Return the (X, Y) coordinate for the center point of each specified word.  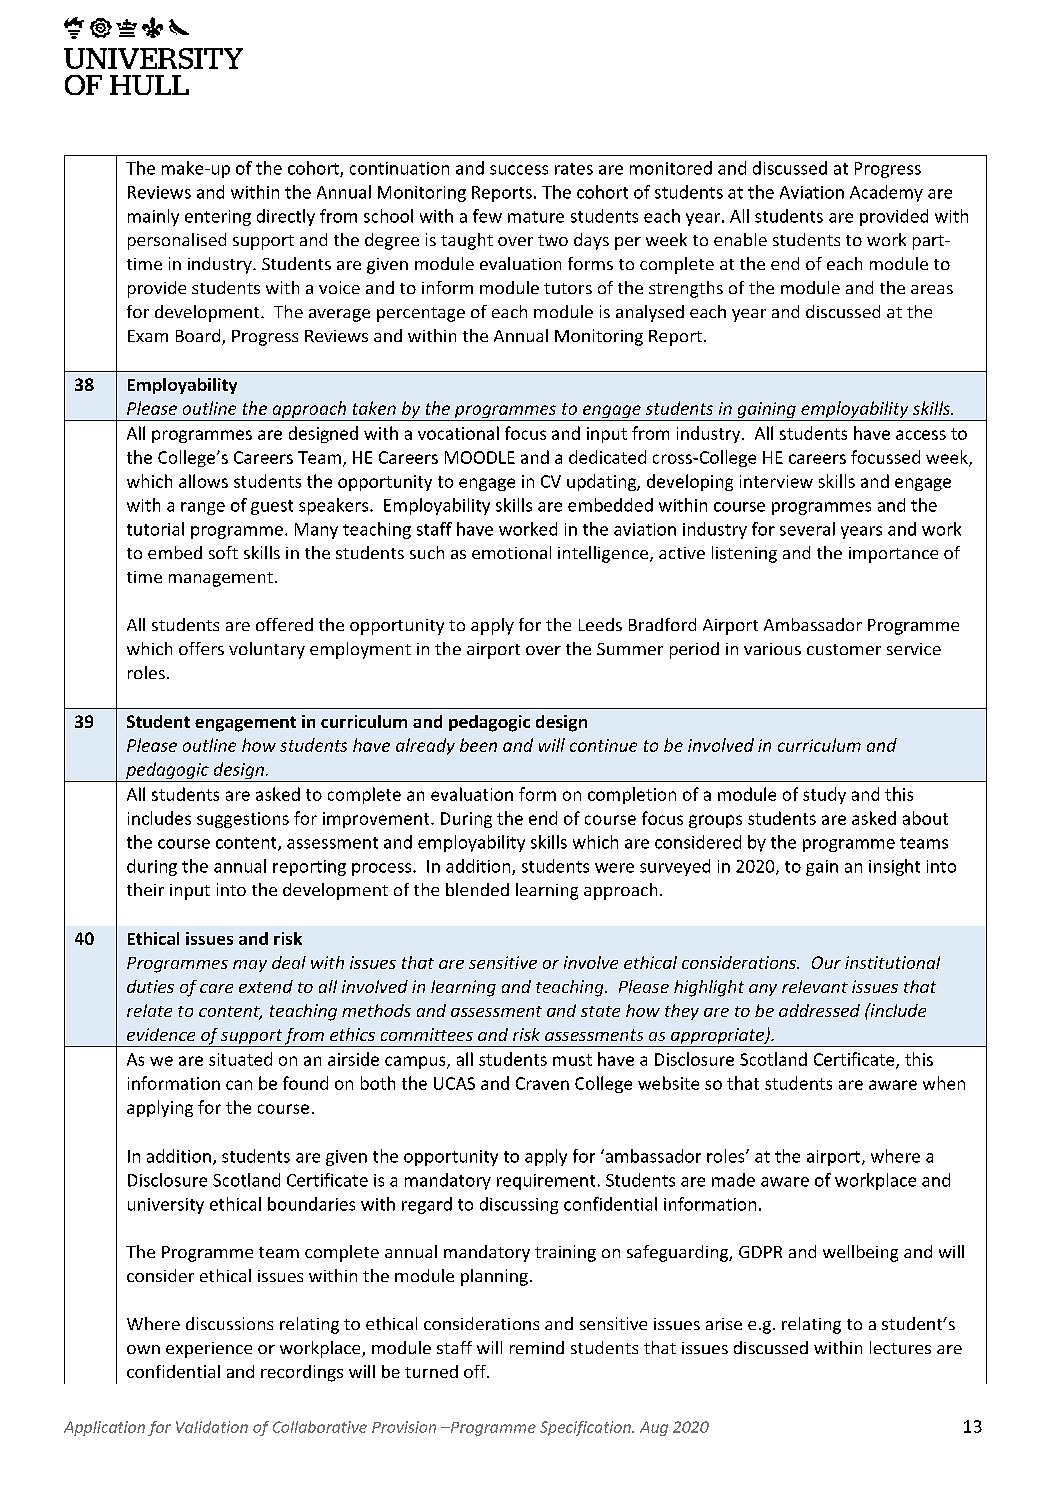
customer (844, 649)
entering (218, 218)
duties (150, 986)
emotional (511, 552)
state (600, 1011)
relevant (815, 986)
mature (536, 217)
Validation (212, 1427)
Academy (886, 193)
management (221, 579)
